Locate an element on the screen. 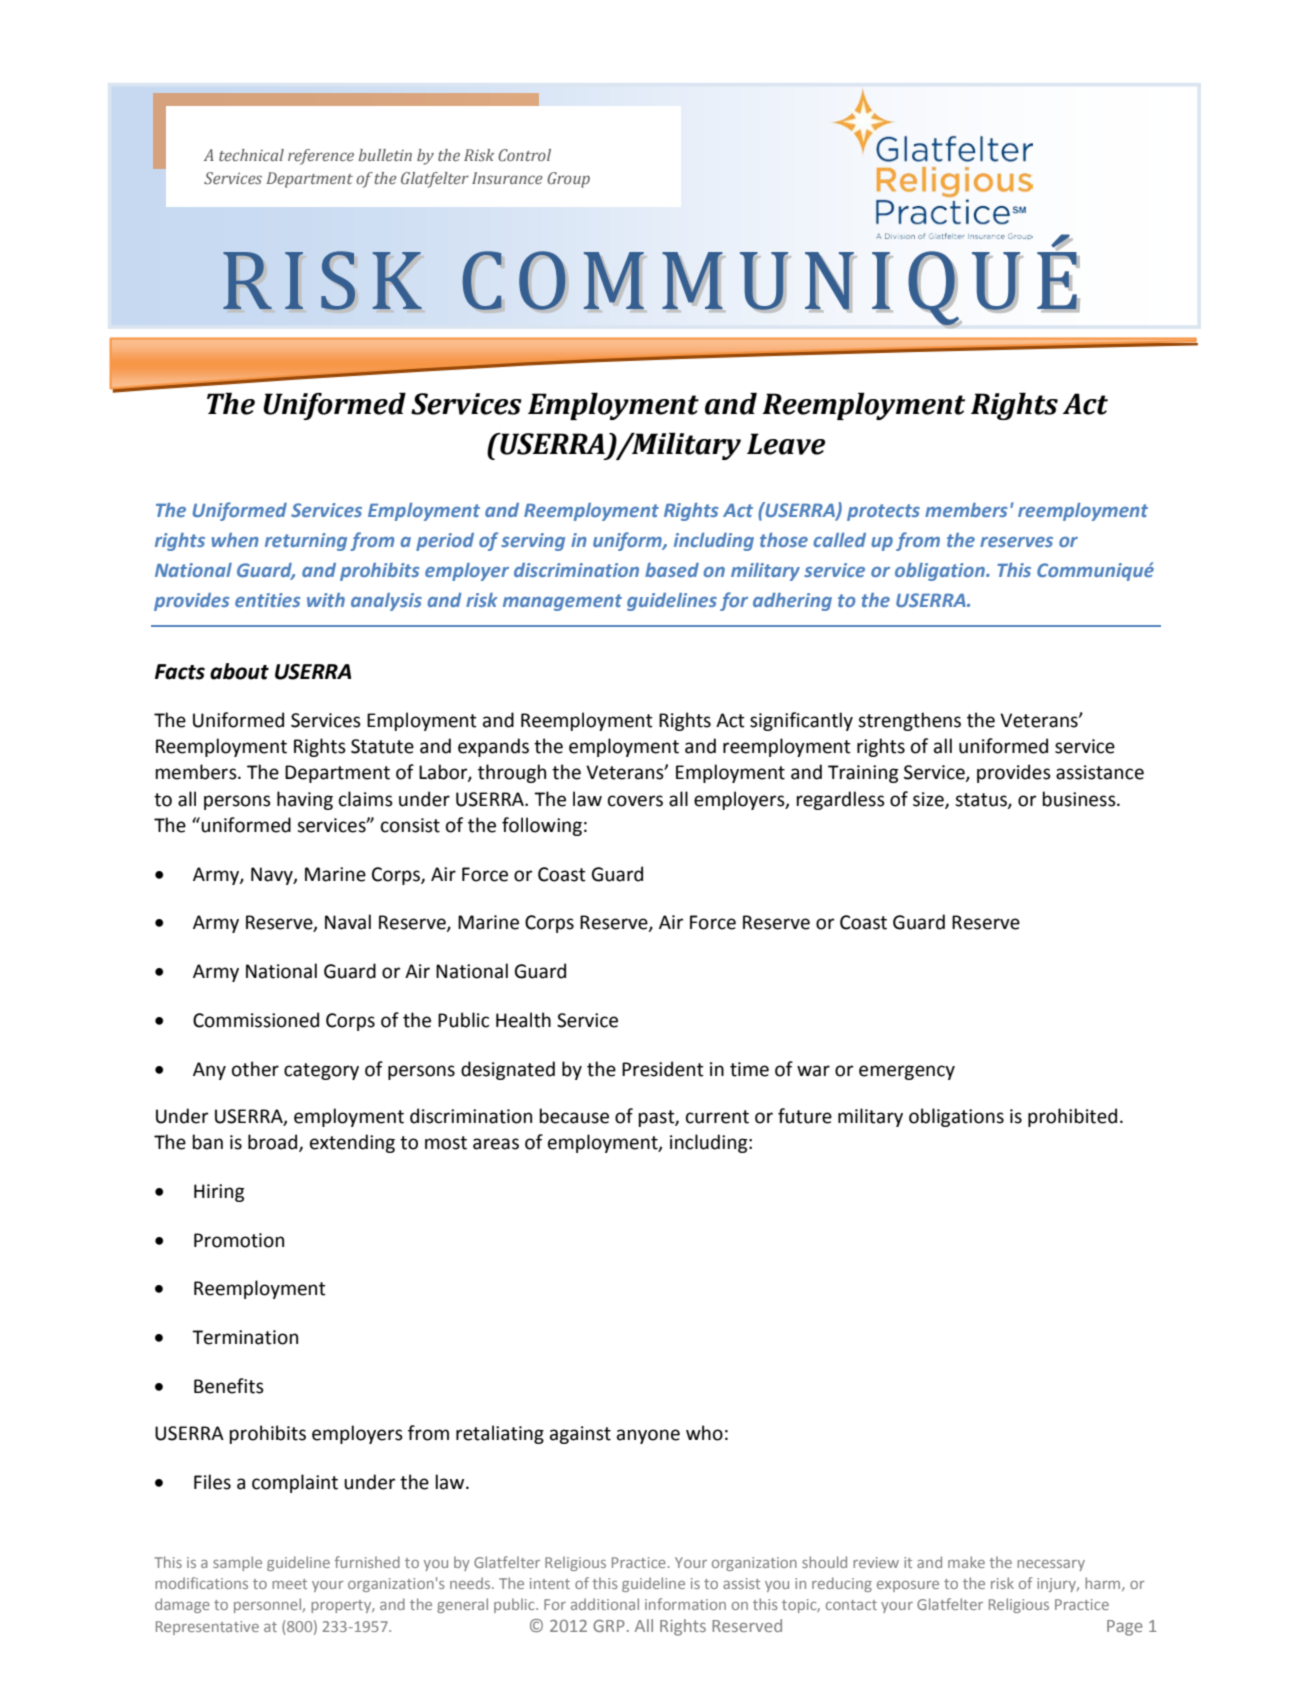 This screenshot has width=1312, height=1697. broad is located at coordinates (274, 1143).
